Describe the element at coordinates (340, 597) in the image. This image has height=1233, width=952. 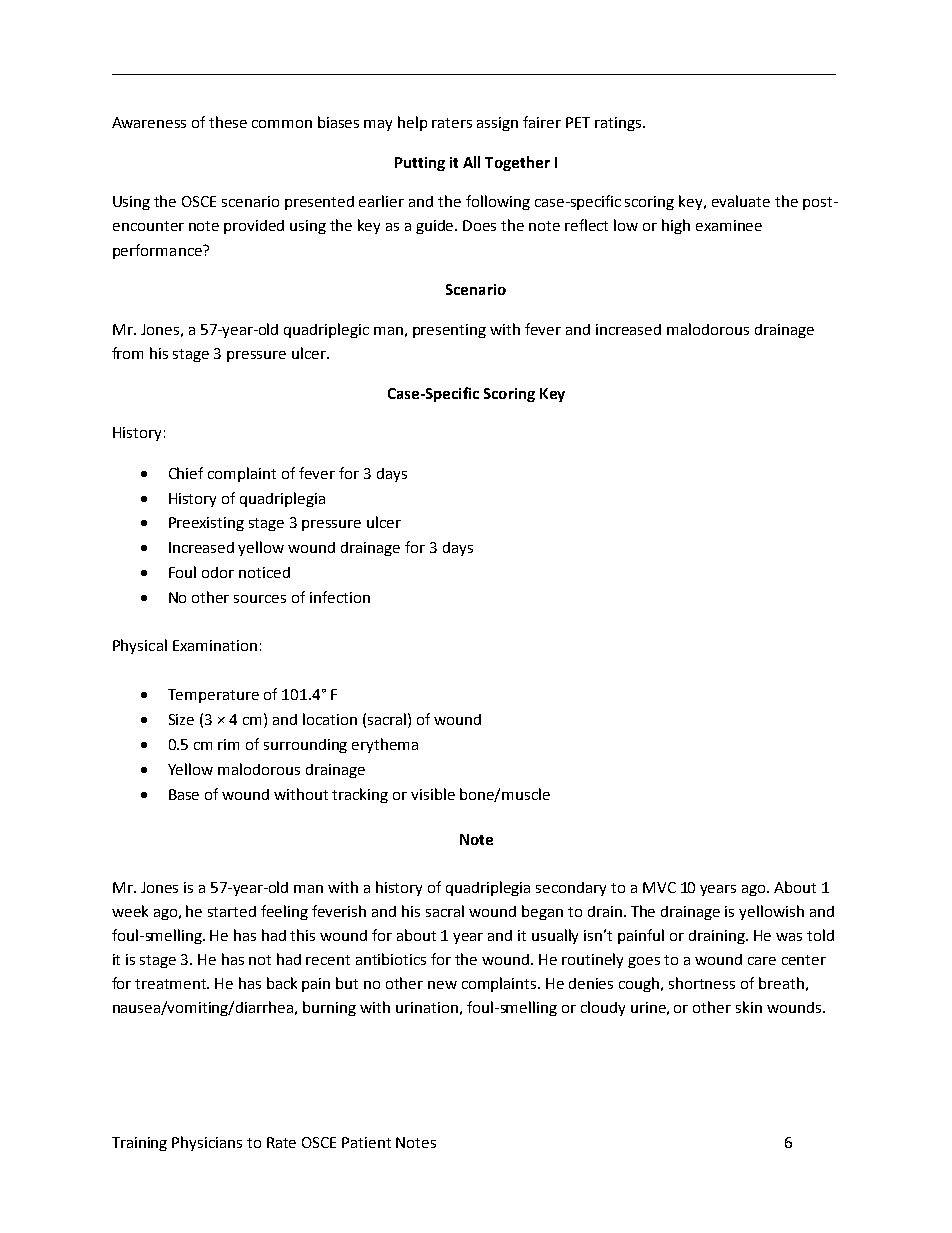
I see `infection` at that location.
